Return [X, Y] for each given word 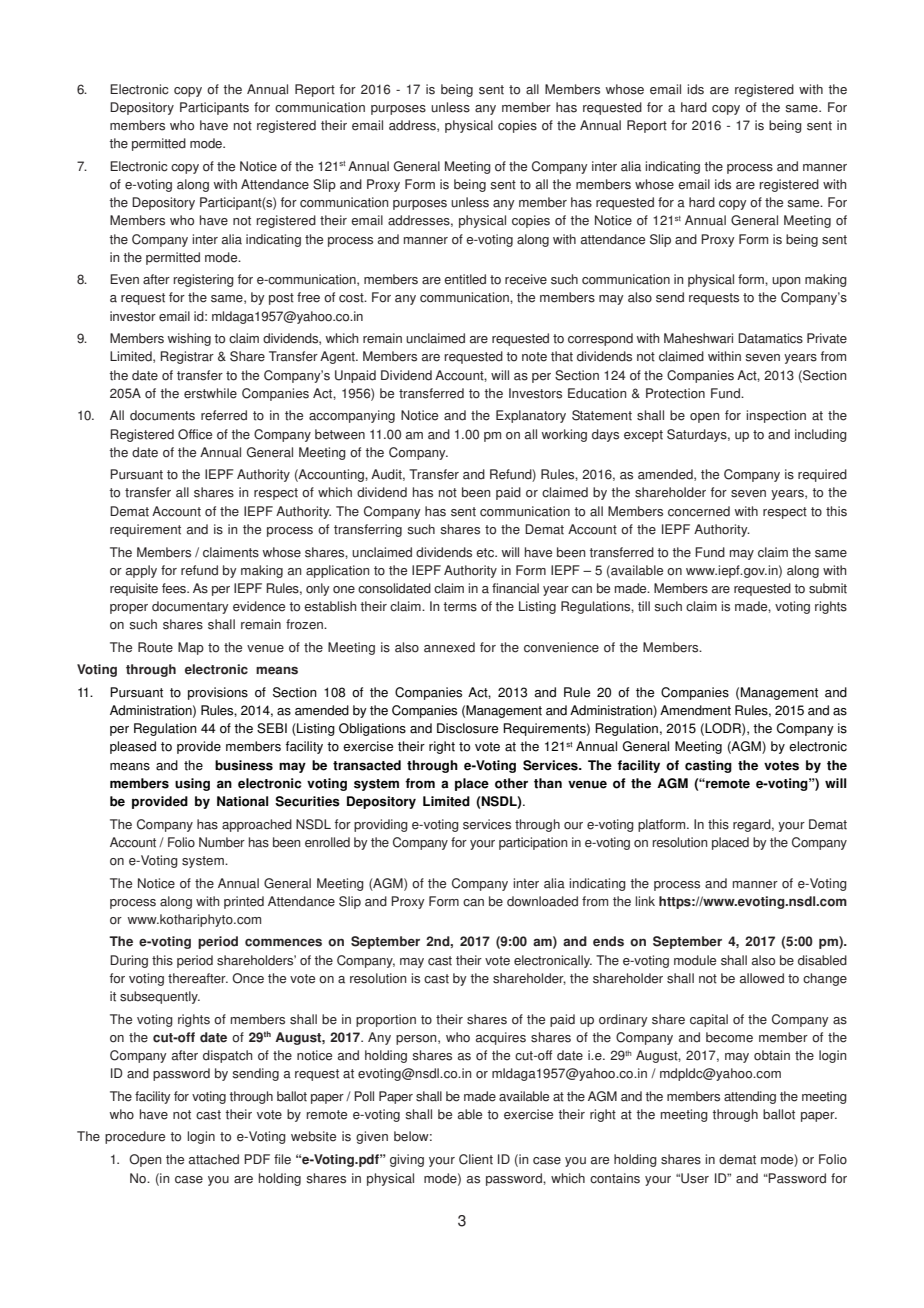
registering [204, 280]
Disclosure [467, 728]
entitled [465, 279]
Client [476, 1159]
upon [786, 282]
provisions [218, 693]
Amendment [695, 710]
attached [214, 1159]
